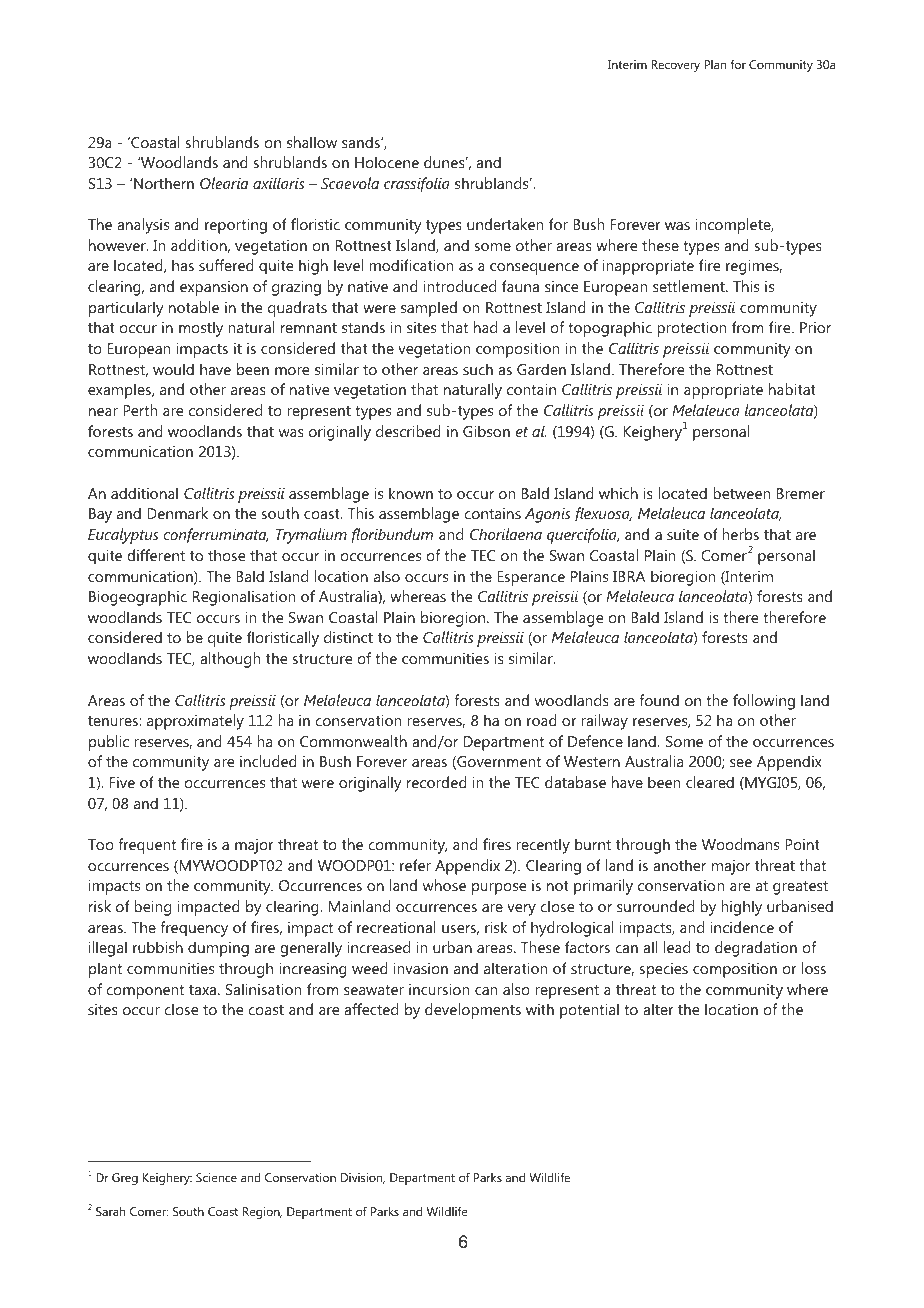 The width and height of the screenshot is (924, 1308). I want to click on potential, so click(589, 1011).
